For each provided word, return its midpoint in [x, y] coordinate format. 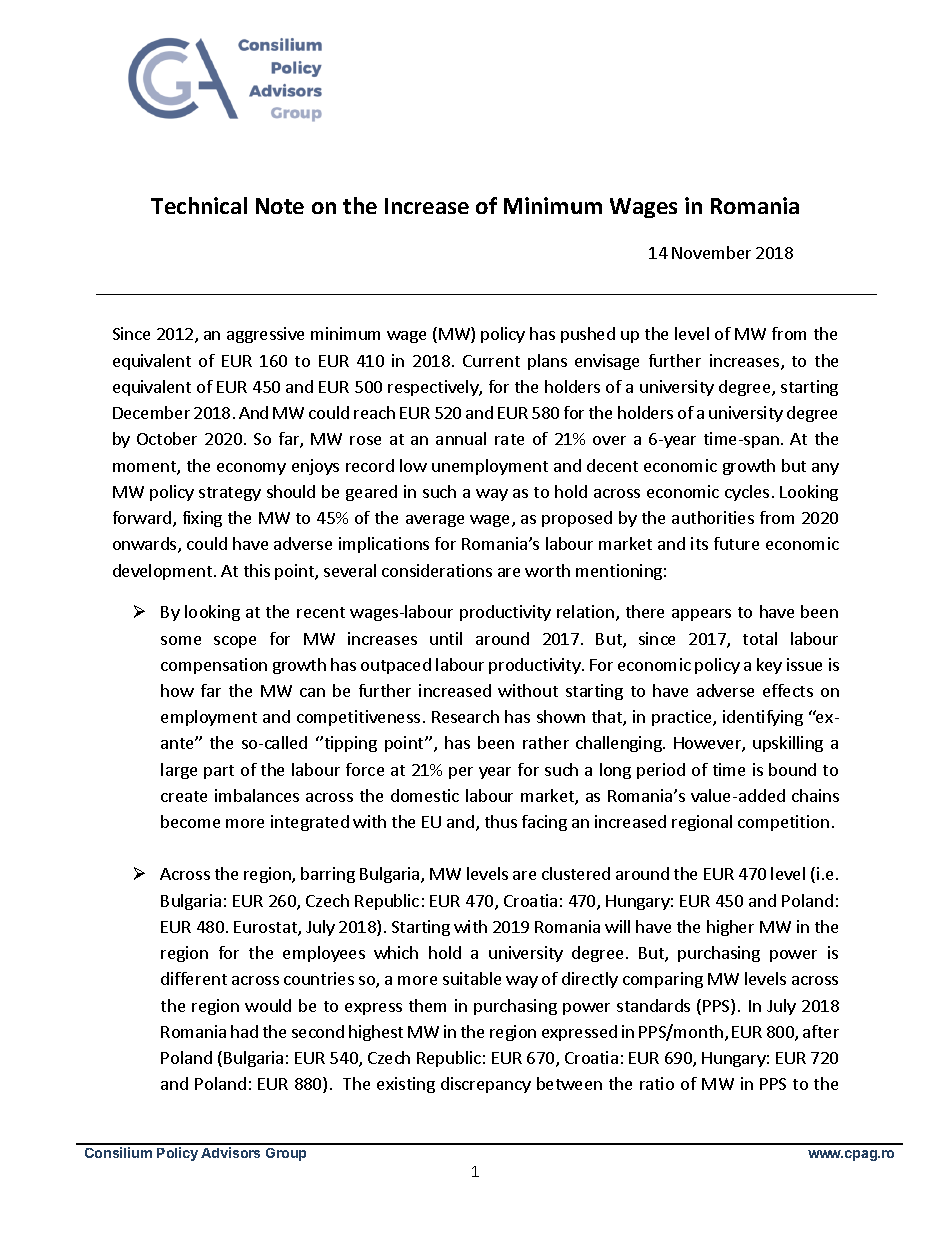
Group [286, 1154]
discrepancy [486, 1085]
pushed [588, 335]
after [821, 1031]
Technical [199, 205]
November [711, 252]
